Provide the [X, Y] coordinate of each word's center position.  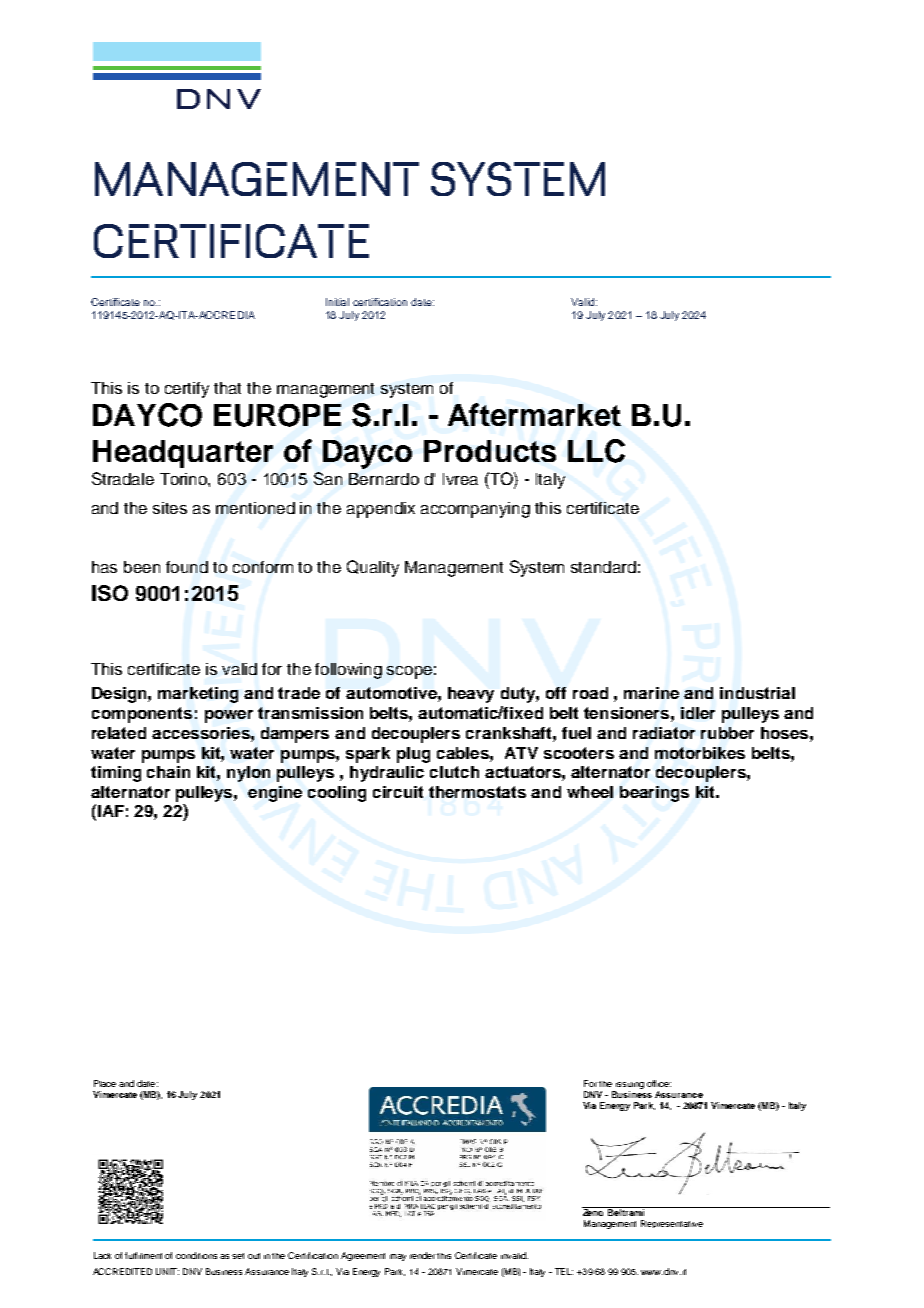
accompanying [475, 510]
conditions [196, 1255]
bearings [654, 794]
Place [105, 1083]
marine [651, 693]
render [424, 1255]
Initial [337, 302]
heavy [471, 695]
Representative [672, 1224]
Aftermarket [534, 414]
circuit [398, 792]
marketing [198, 695]
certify [187, 390]
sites [170, 508]
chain [168, 772]
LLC [596, 451]
